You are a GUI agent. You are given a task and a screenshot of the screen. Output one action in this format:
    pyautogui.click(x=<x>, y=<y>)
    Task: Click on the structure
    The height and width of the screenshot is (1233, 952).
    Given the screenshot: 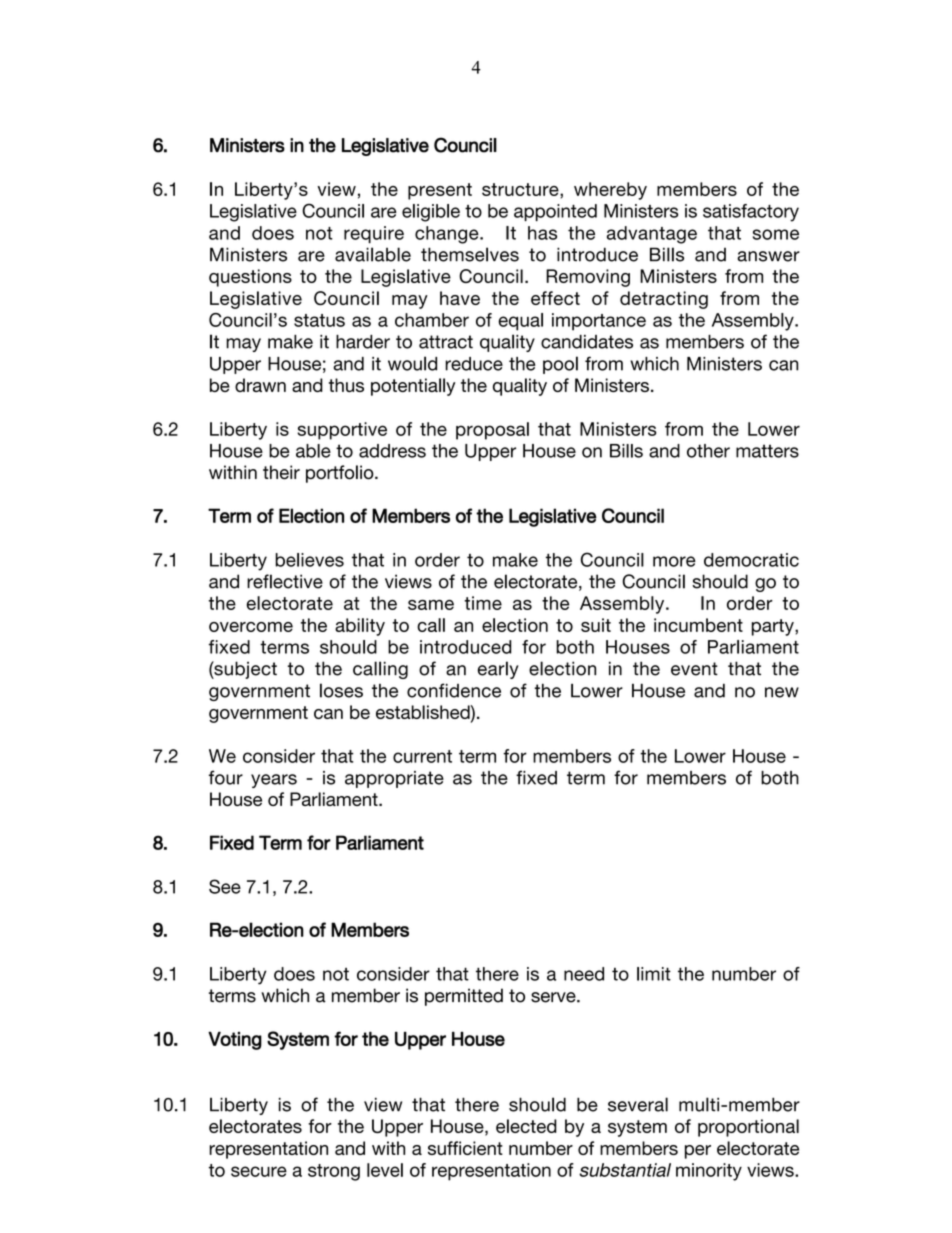 What is the action you would take?
    pyautogui.click(x=521, y=189)
